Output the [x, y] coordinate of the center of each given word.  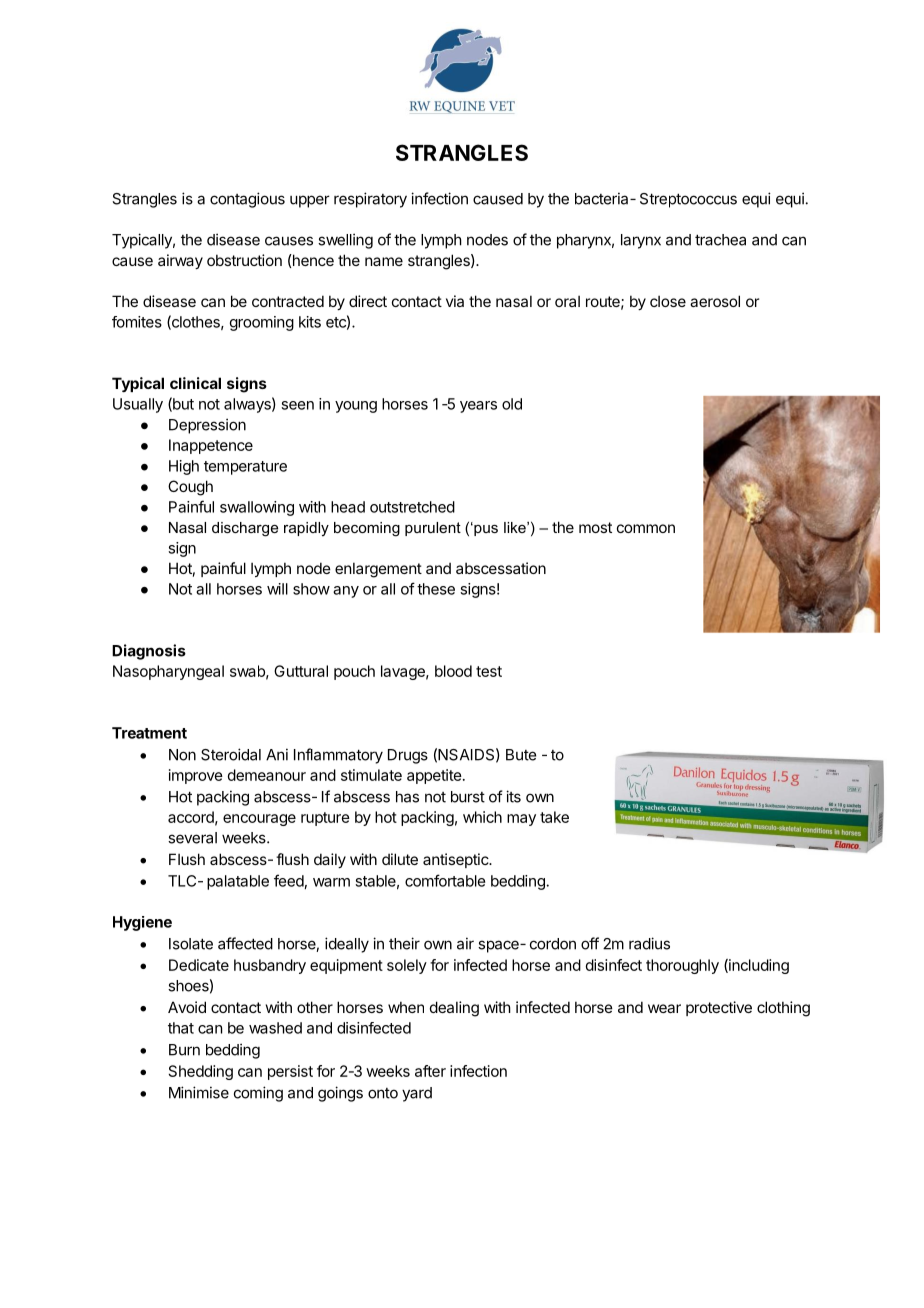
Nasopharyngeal [168, 672]
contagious [247, 200]
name [384, 261]
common [646, 528]
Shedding [201, 1072]
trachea [720, 240]
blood [453, 671]
